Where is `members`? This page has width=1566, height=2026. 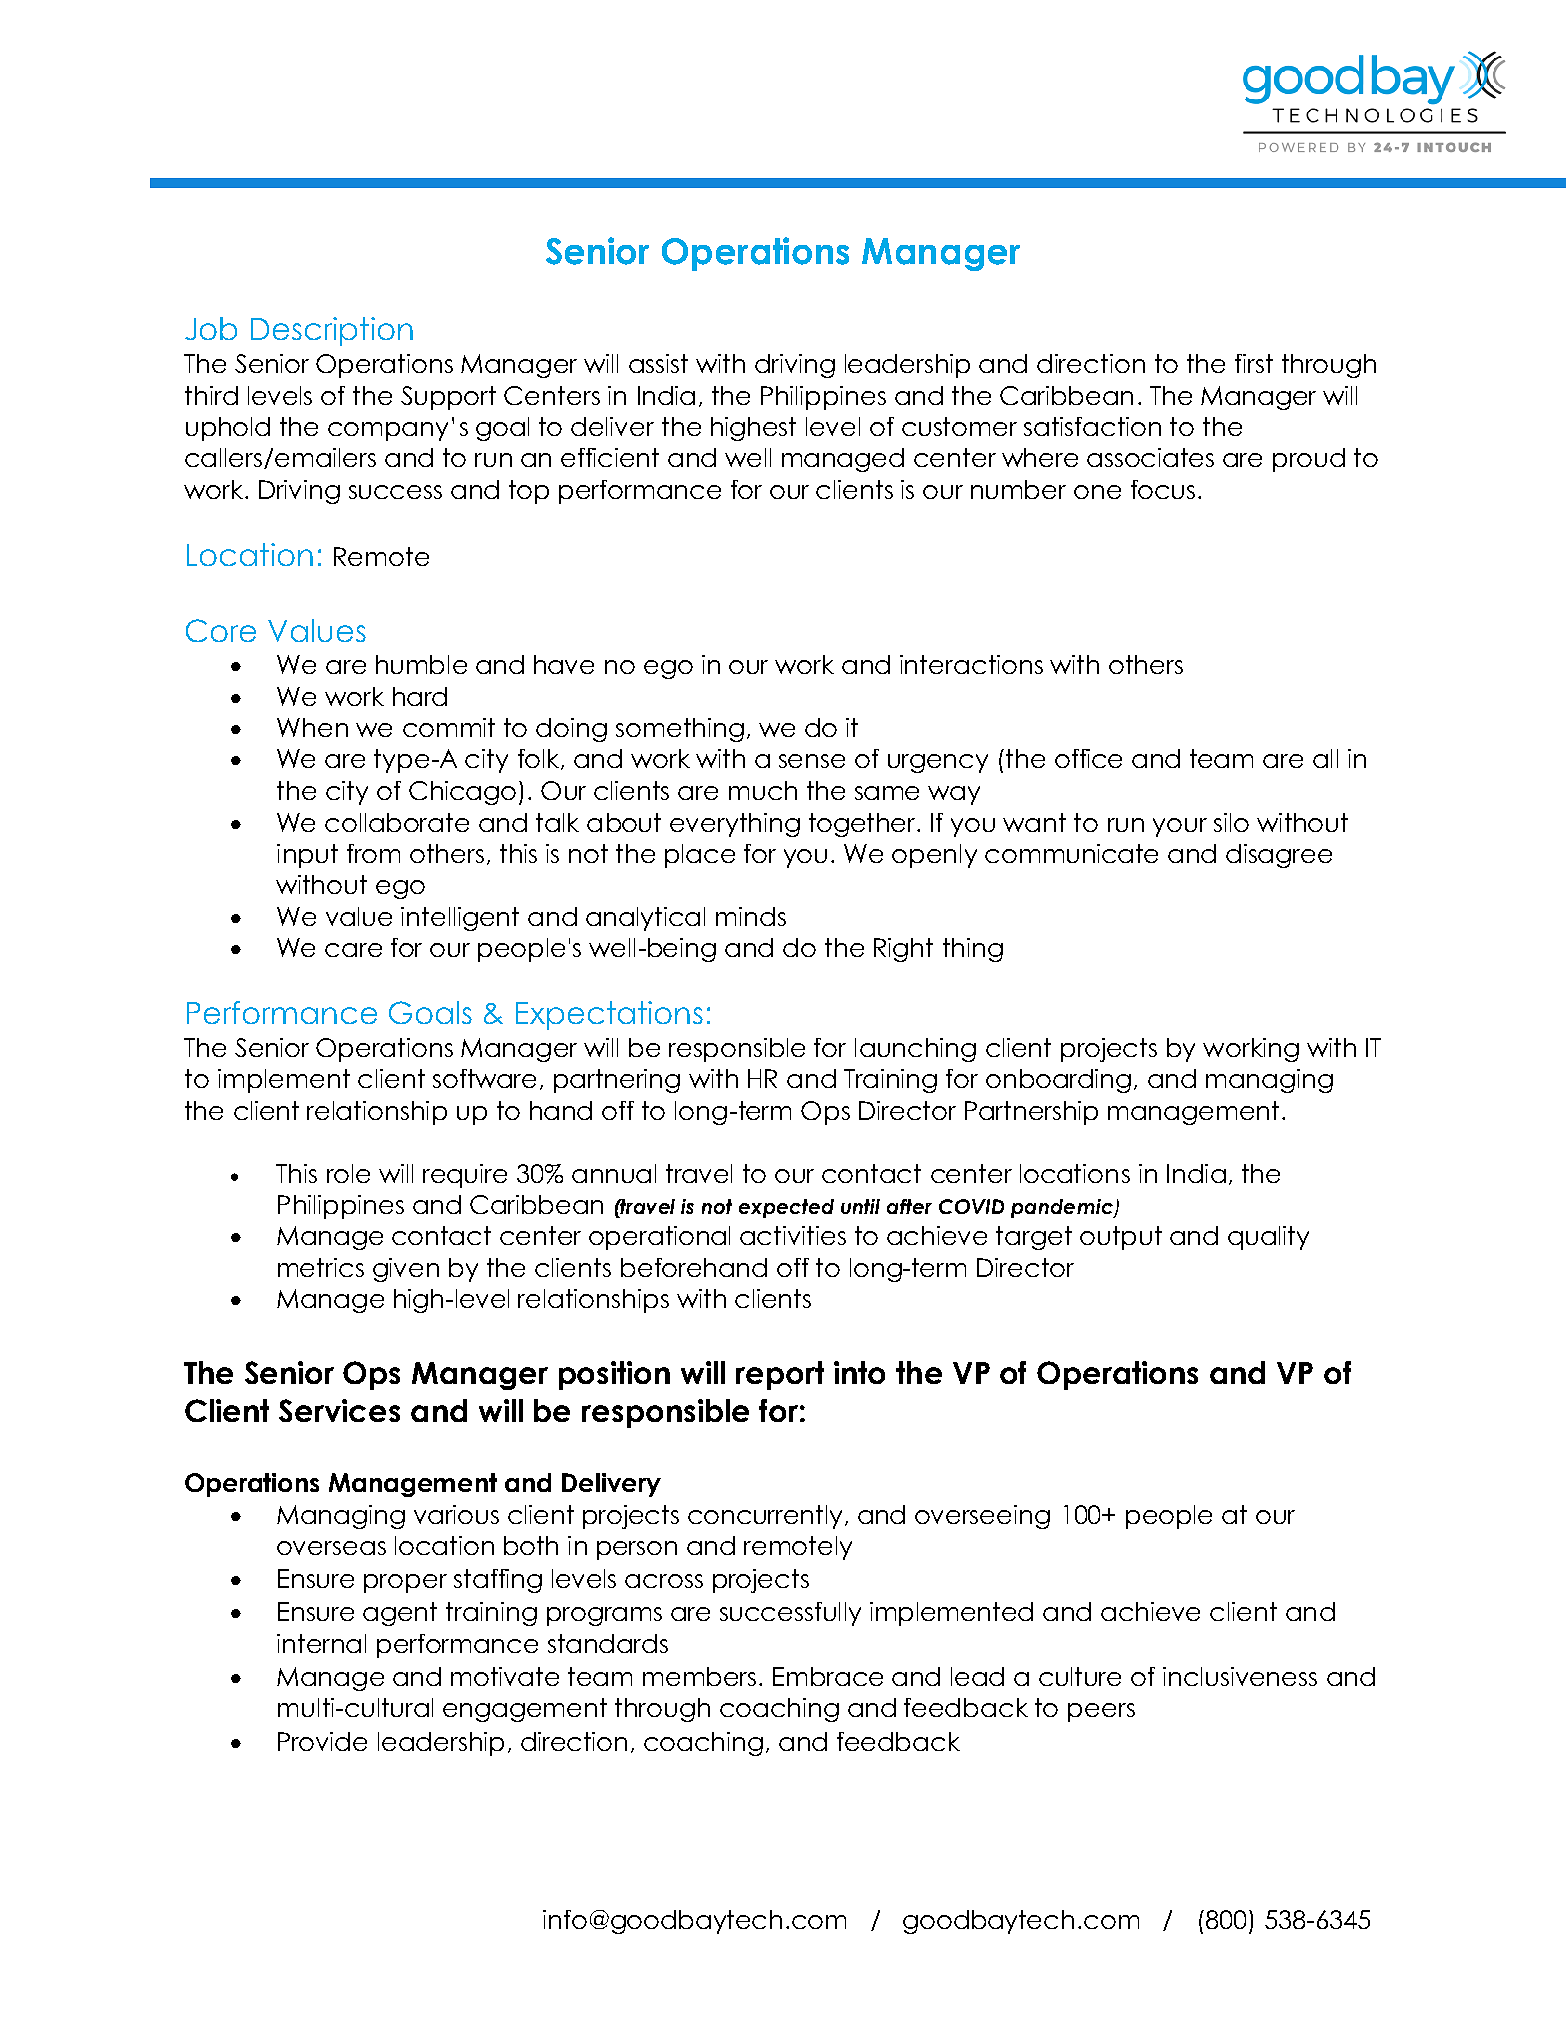
members is located at coordinates (701, 1676).
